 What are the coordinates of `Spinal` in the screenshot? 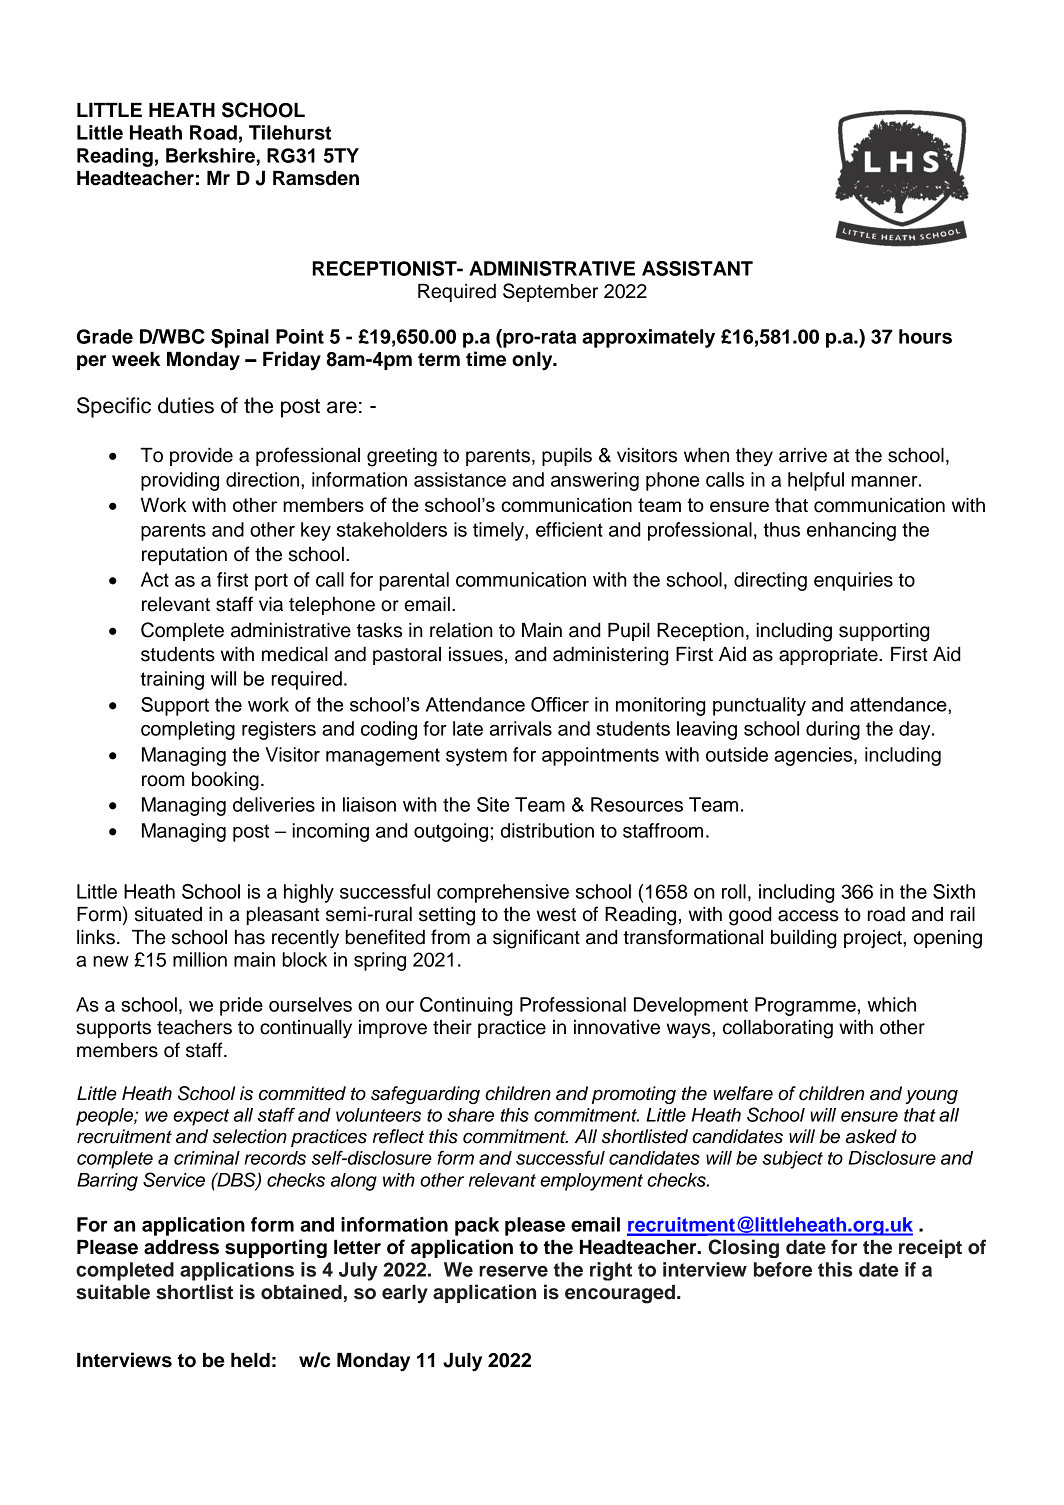 It's located at (240, 338).
